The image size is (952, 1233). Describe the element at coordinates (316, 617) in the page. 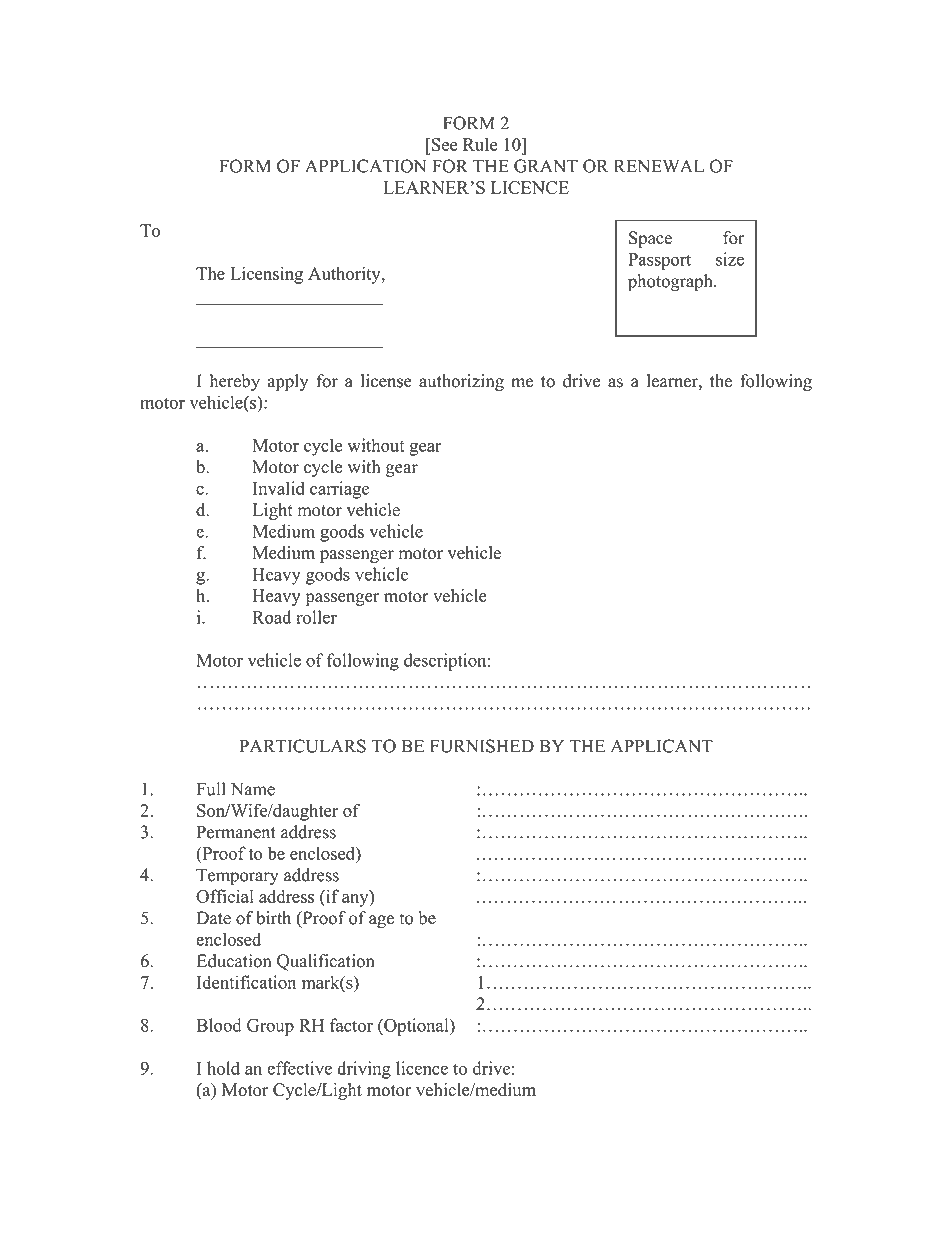

I see `roller` at that location.
